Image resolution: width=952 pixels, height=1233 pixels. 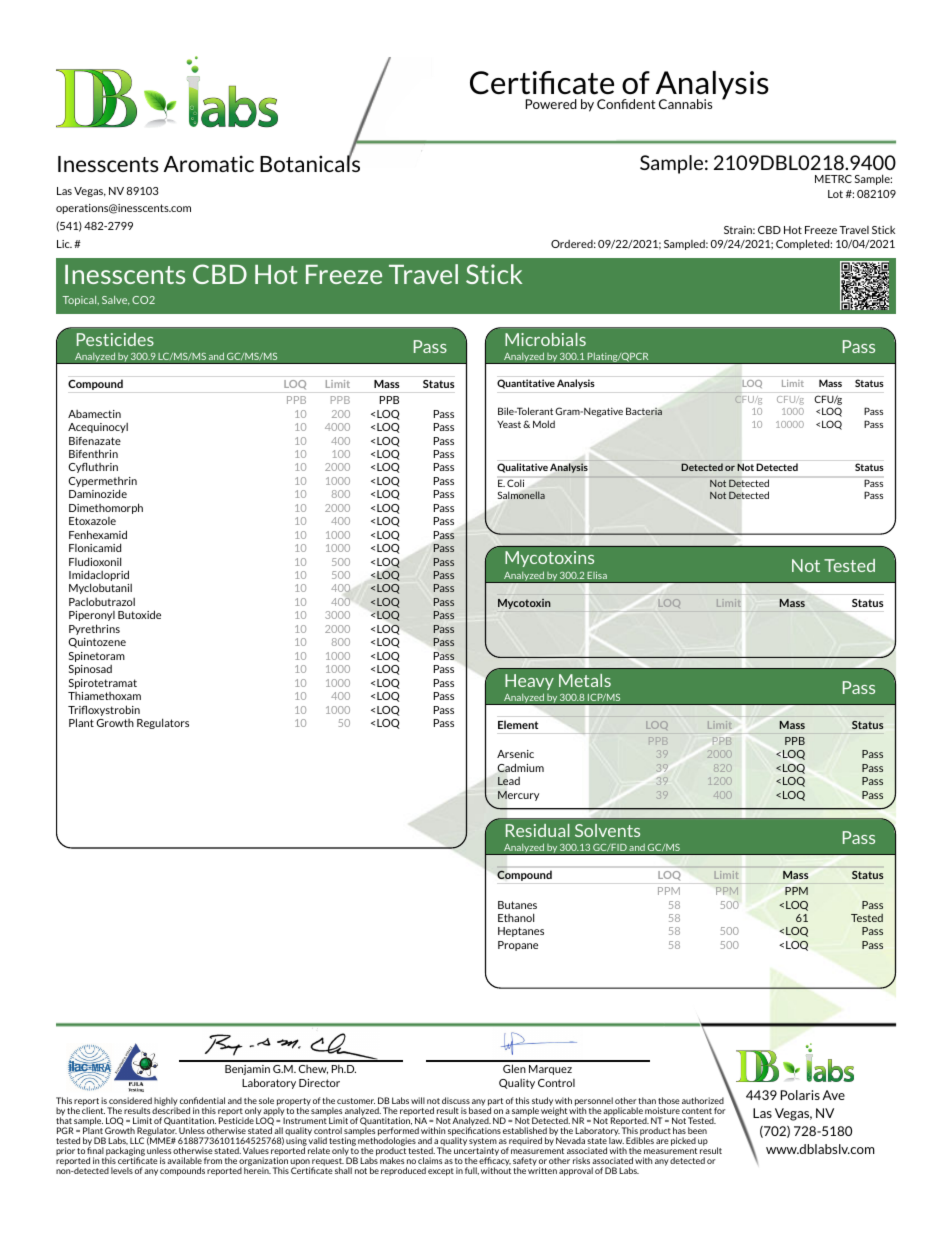 What do you see at coordinates (551, 104) in the screenshot?
I see `Powered` at bounding box center [551, 104].
